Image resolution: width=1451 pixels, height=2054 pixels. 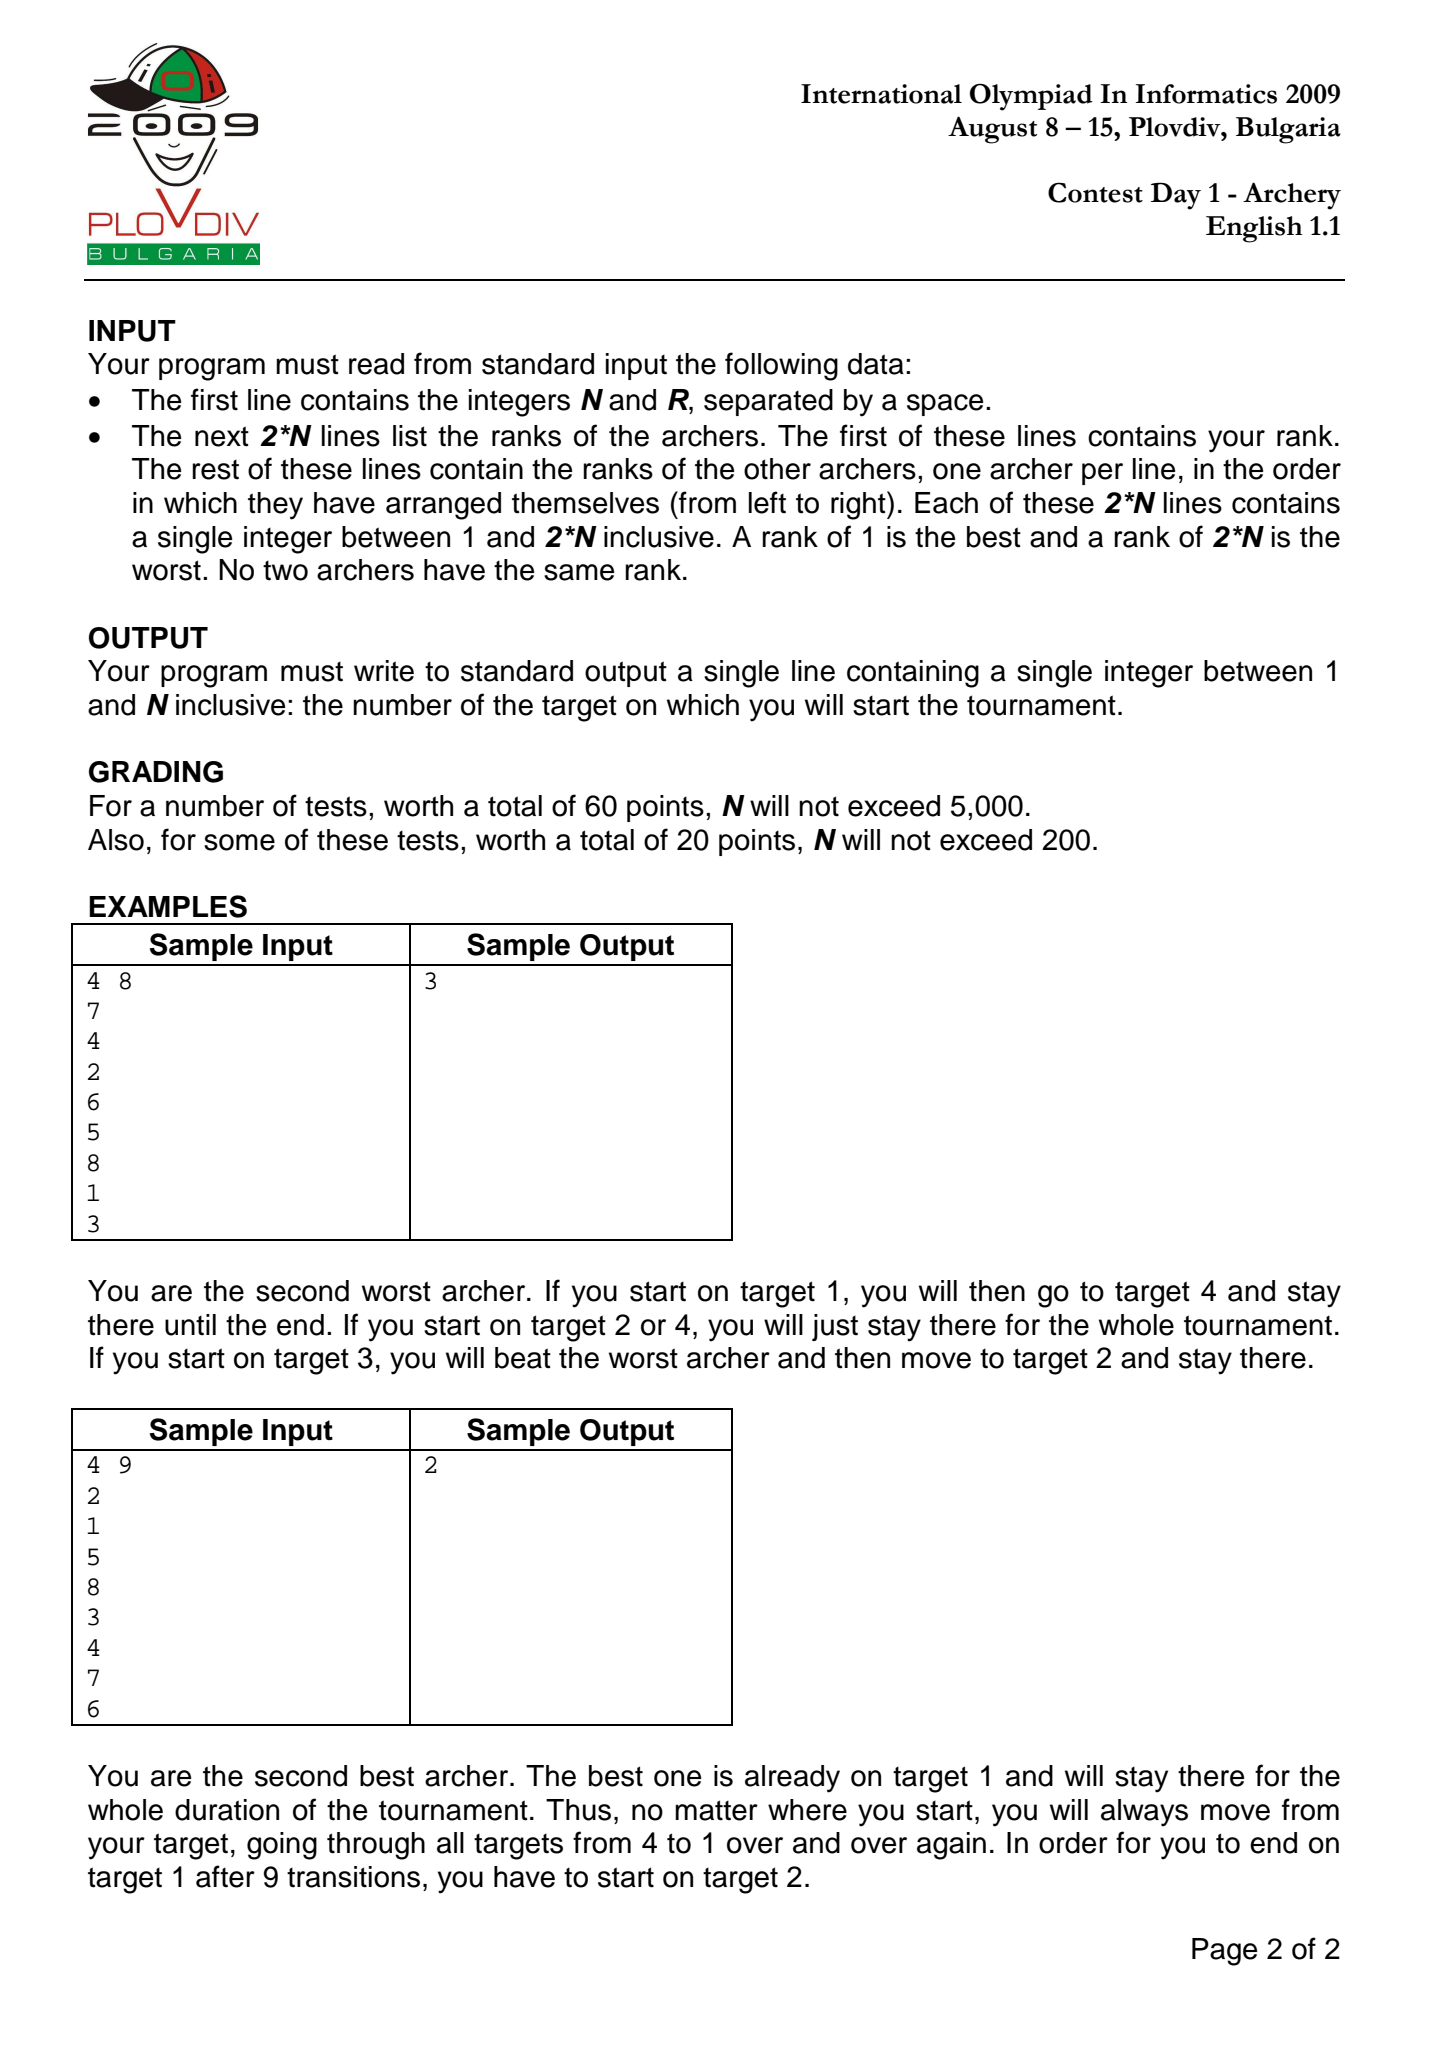 What do you see at coordinates (1144, 1813) in the screenshot?
I see `always` at bounding box center [1144, 1813].
